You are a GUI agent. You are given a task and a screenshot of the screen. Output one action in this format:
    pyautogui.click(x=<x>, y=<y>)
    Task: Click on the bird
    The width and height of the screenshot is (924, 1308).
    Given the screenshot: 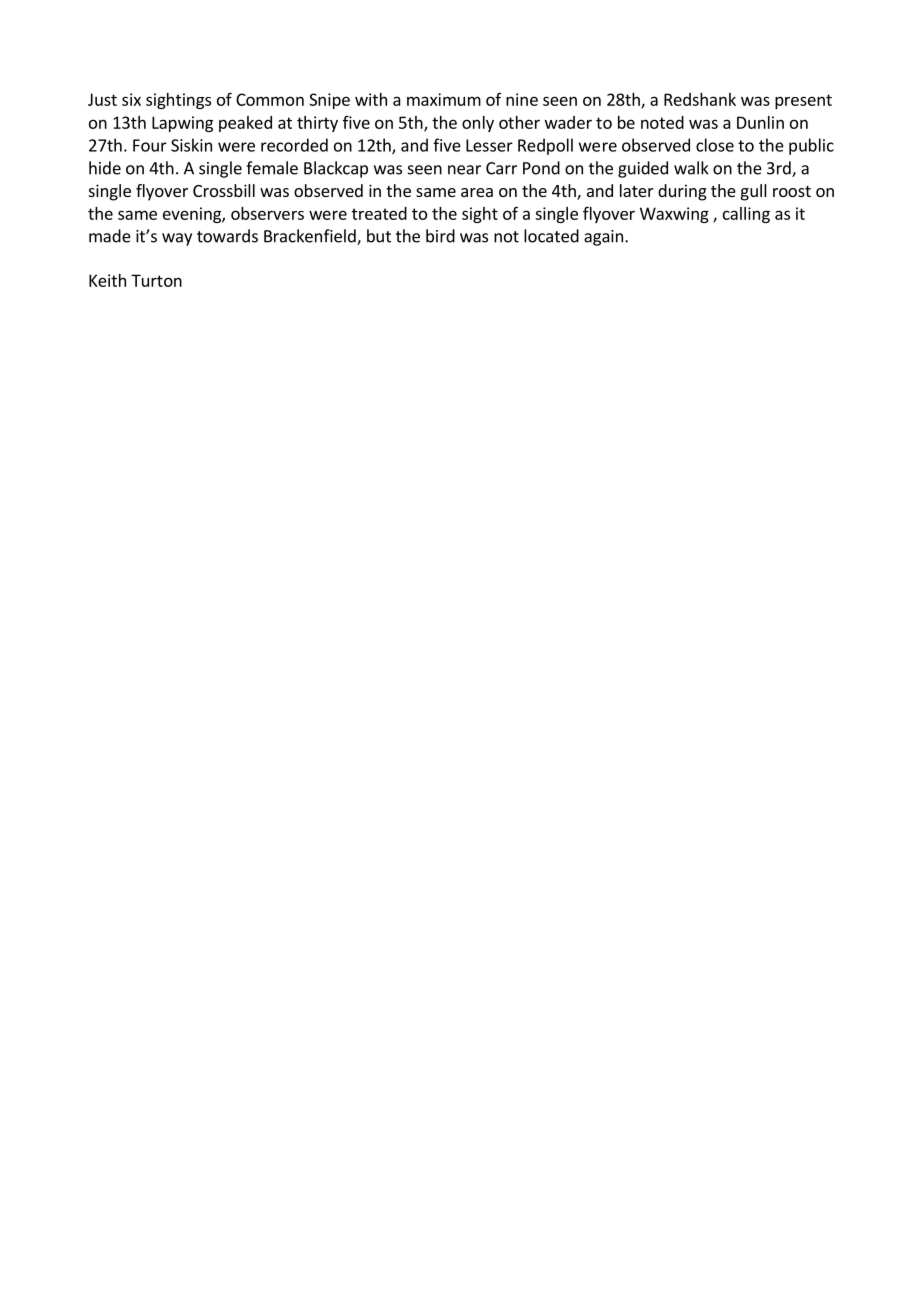 What is the action you would take?
    pyautogui.click(x=440, y=236)
